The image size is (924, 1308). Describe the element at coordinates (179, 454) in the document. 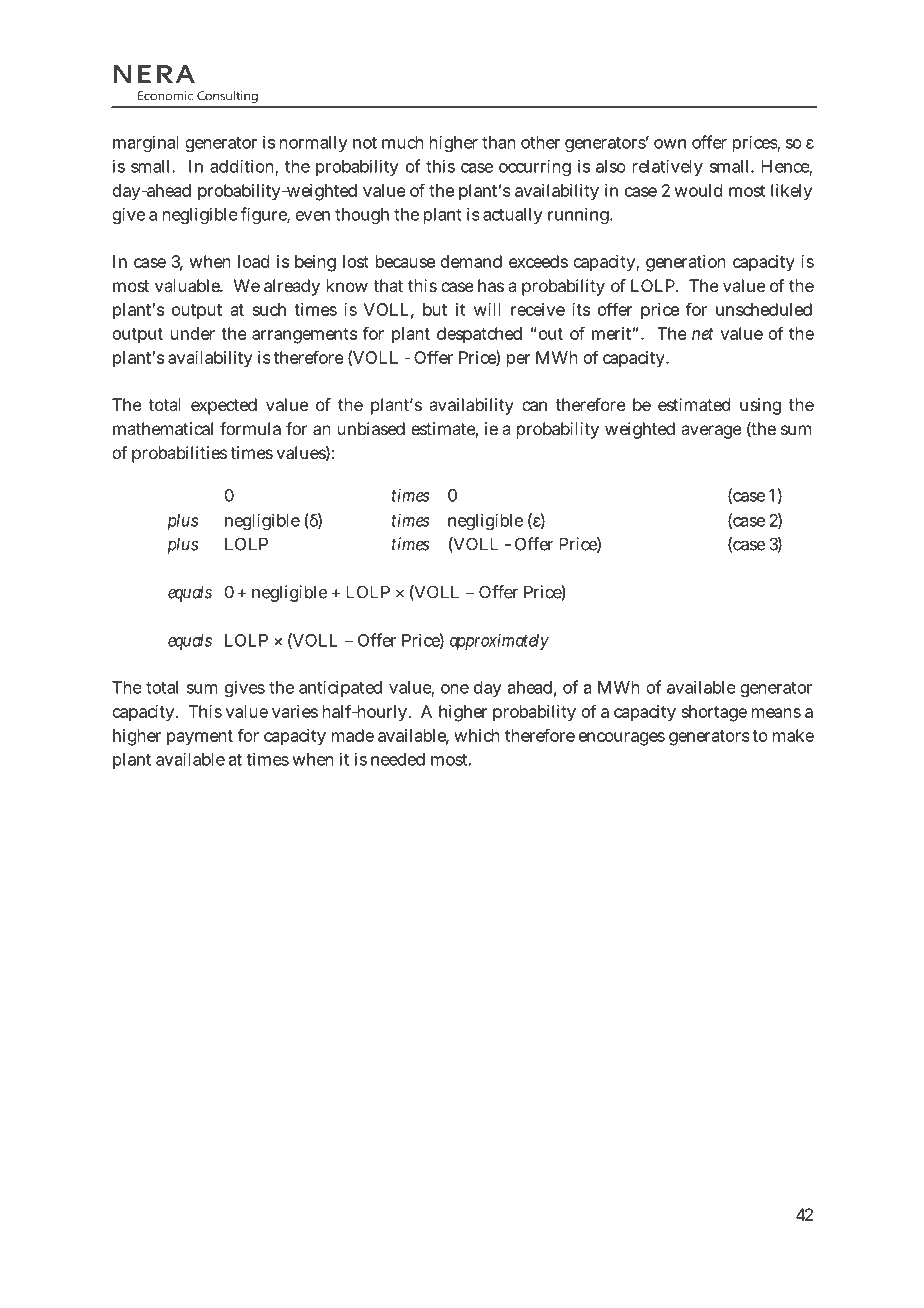

I see `probabilities` at that location.
